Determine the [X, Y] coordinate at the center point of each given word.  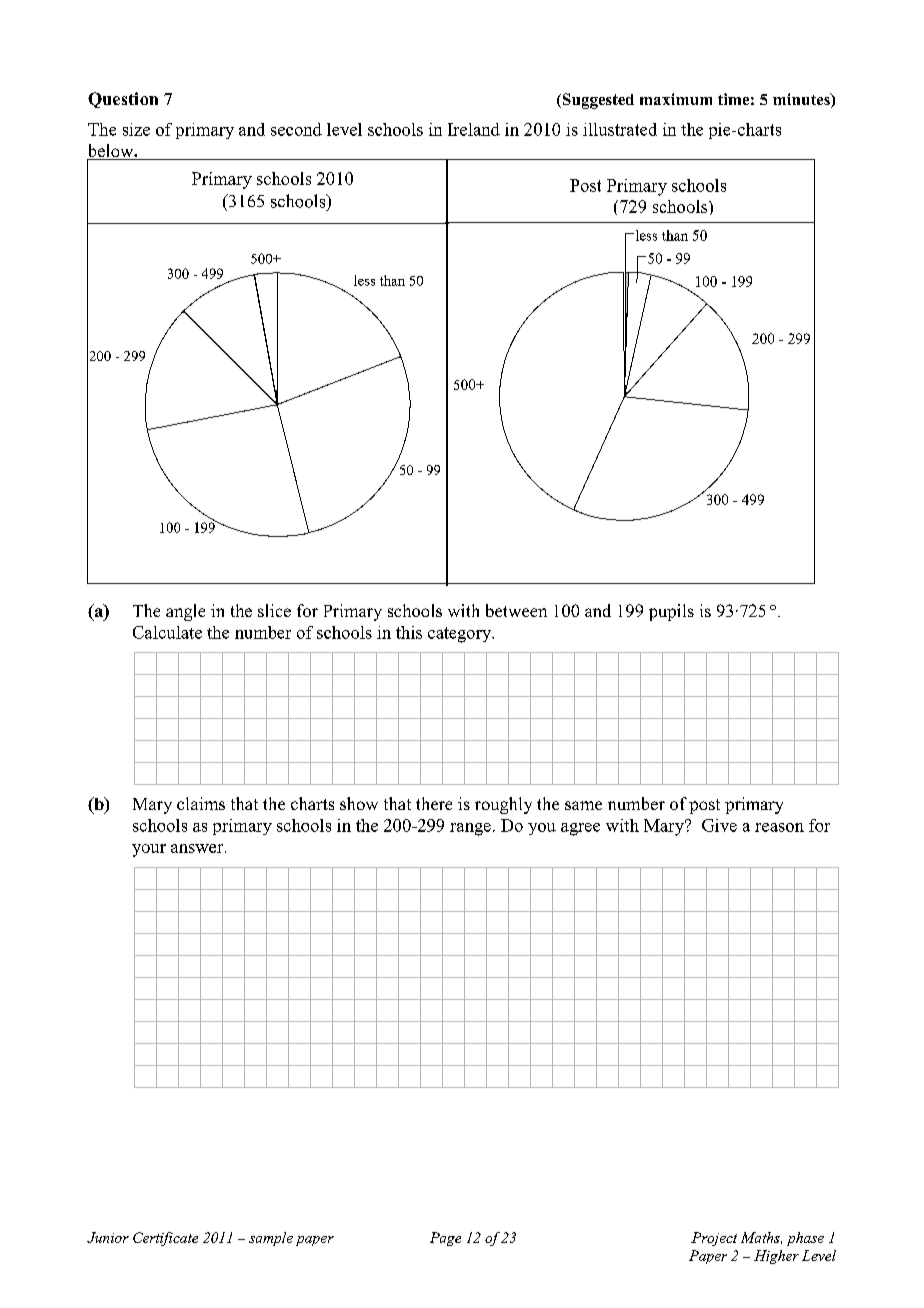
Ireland [474, 129]
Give [719, 825]
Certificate [165, 1239]
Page [445, 1239]
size [136, 129]
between [516, 610]
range [470, 829]
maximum [676, 99]
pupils [671, 612]
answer [198, 848]
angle [185, 612]
